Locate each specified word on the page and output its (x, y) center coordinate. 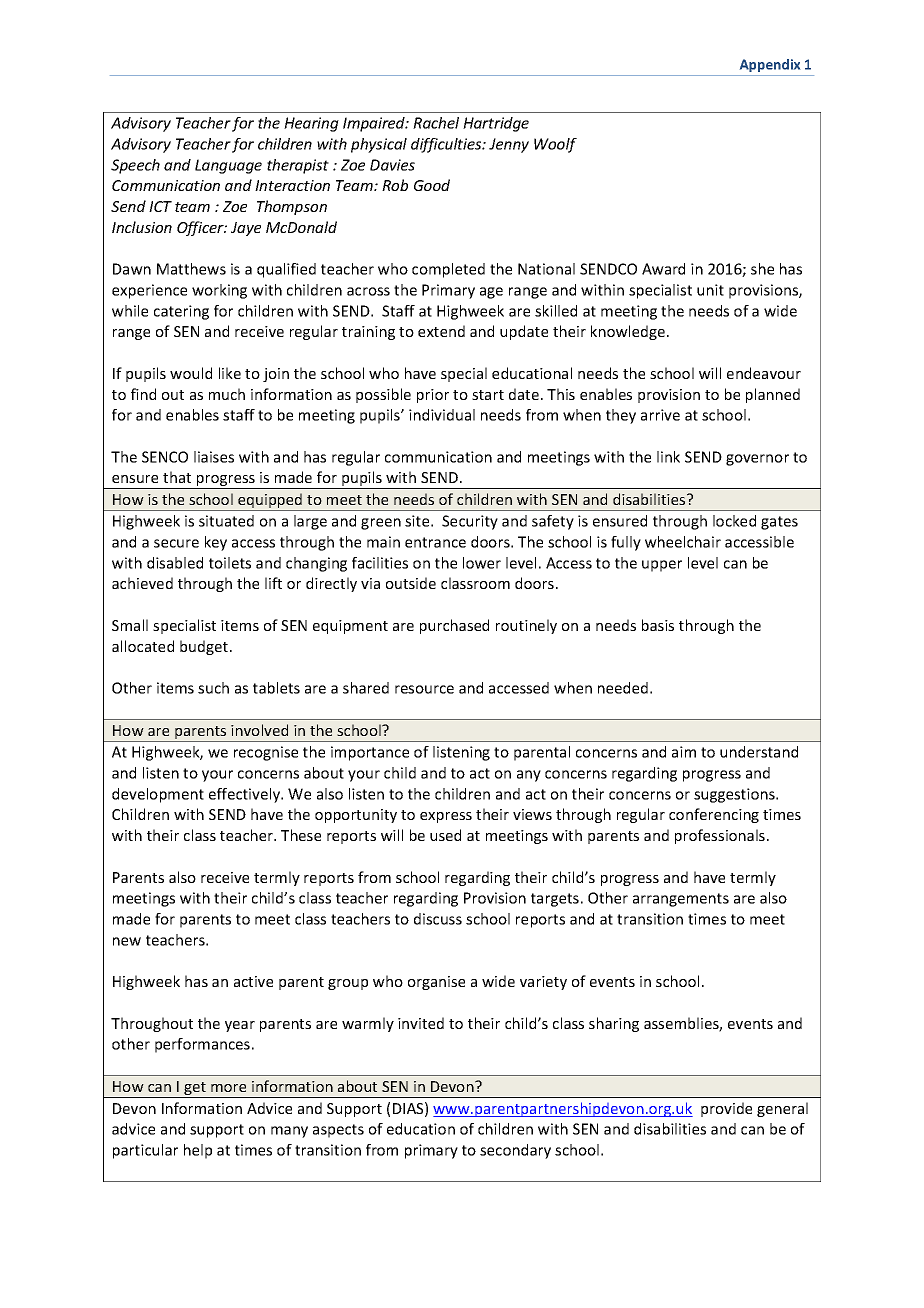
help (198, 1151)
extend (441, 331)
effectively (245, 795)
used (445, 835)
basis (658, 625)
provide (726, 1109)
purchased (454, 626)
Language (228, 166)
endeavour (764, 373)
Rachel (436, 123)
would (191, 373)
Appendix (770, 65)
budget (204, 647)
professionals (720, 836)
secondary (515, 1151)
